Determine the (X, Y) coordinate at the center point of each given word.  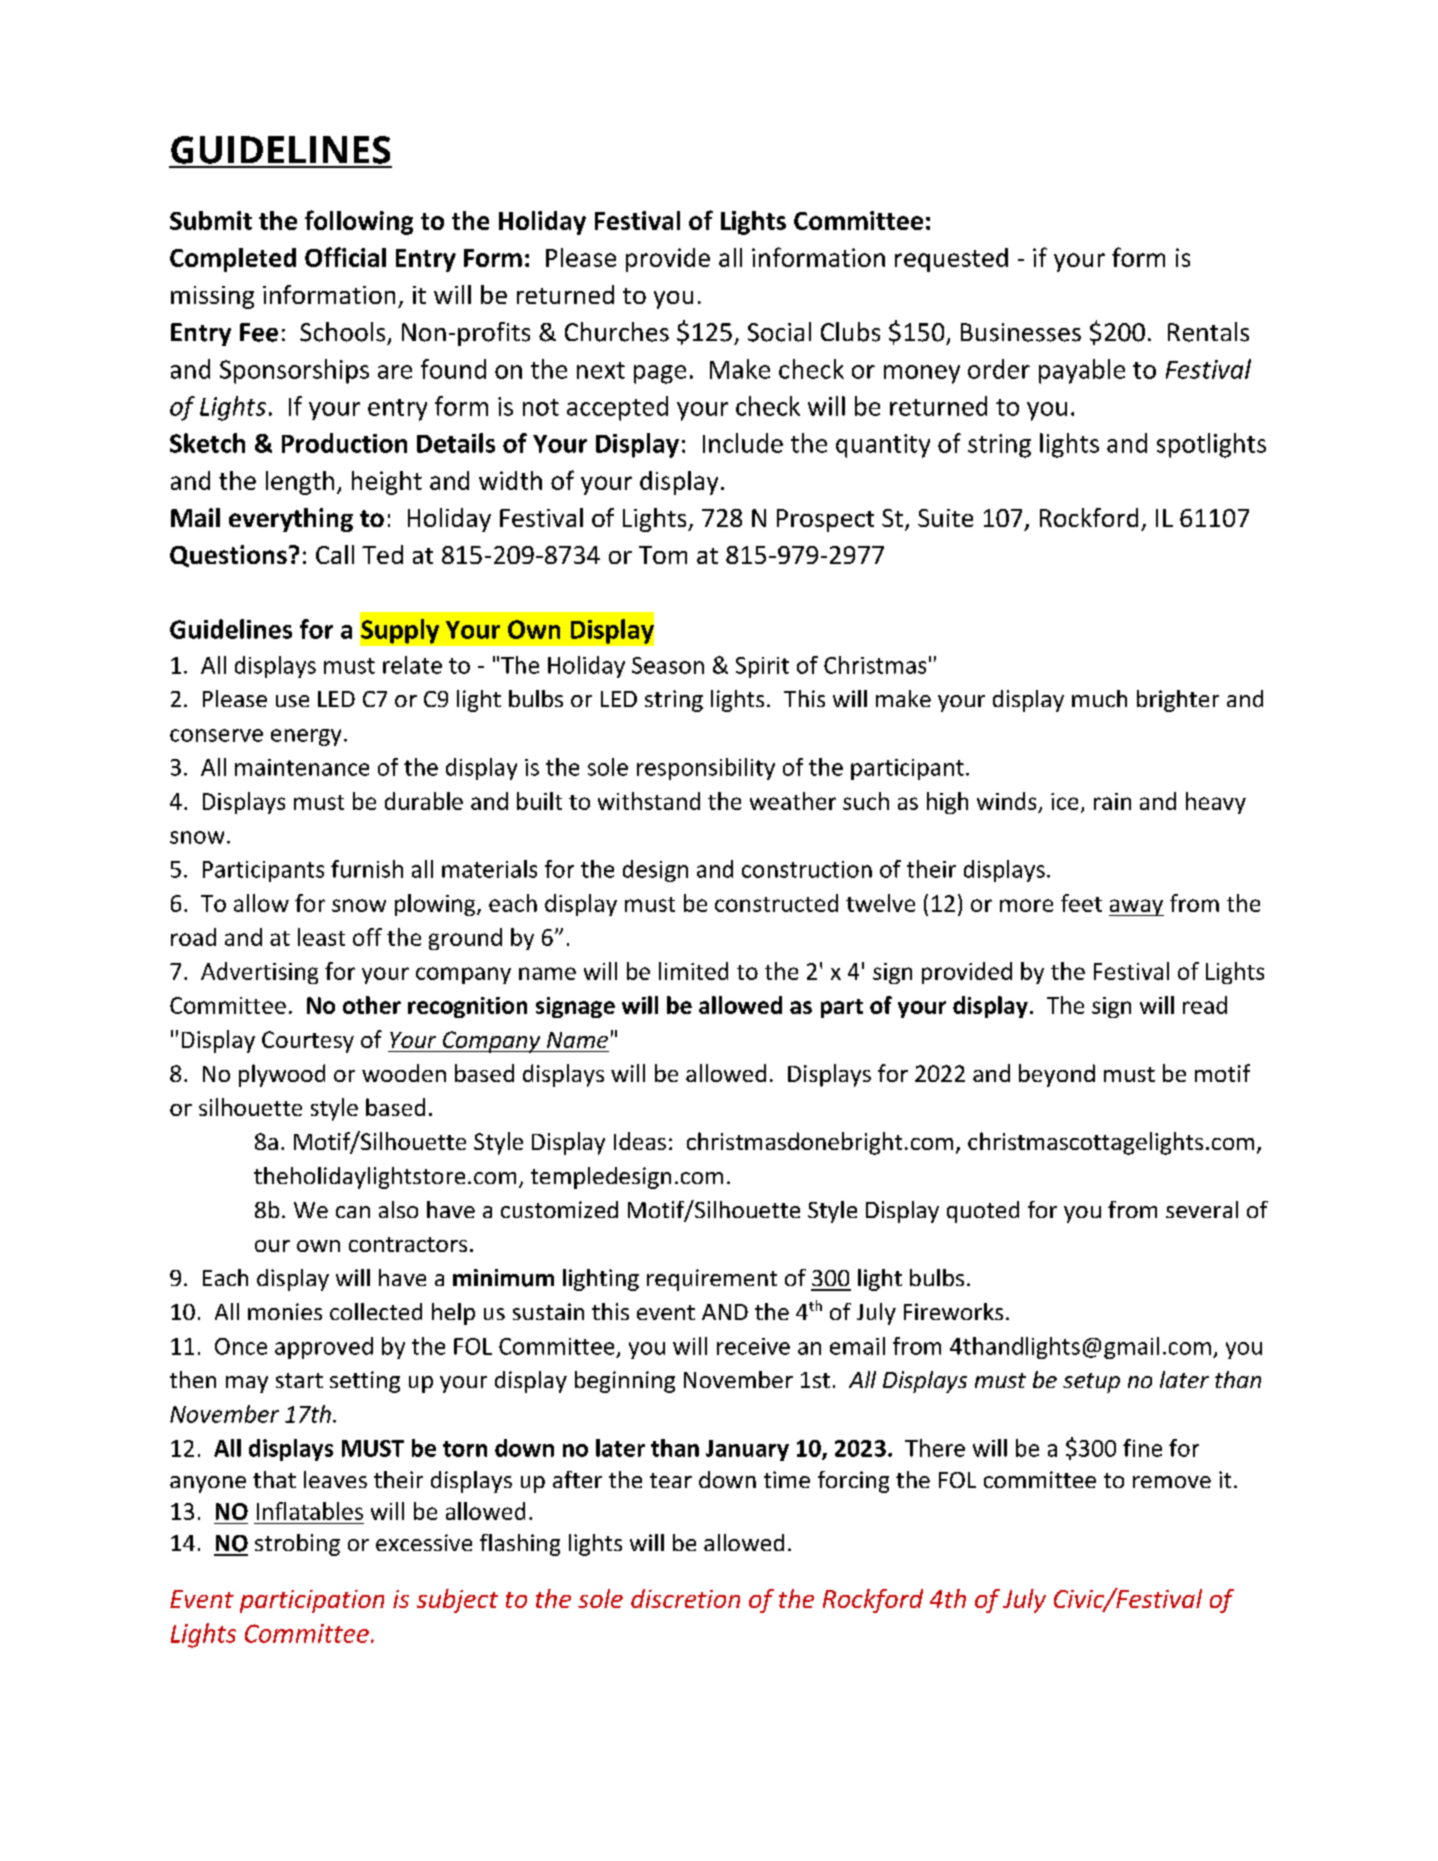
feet (1081, 903)
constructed (776, 903)
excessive (424, 1542)
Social (779, 332)
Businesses (1021, 332)
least (321, 937)
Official (345, 257)
